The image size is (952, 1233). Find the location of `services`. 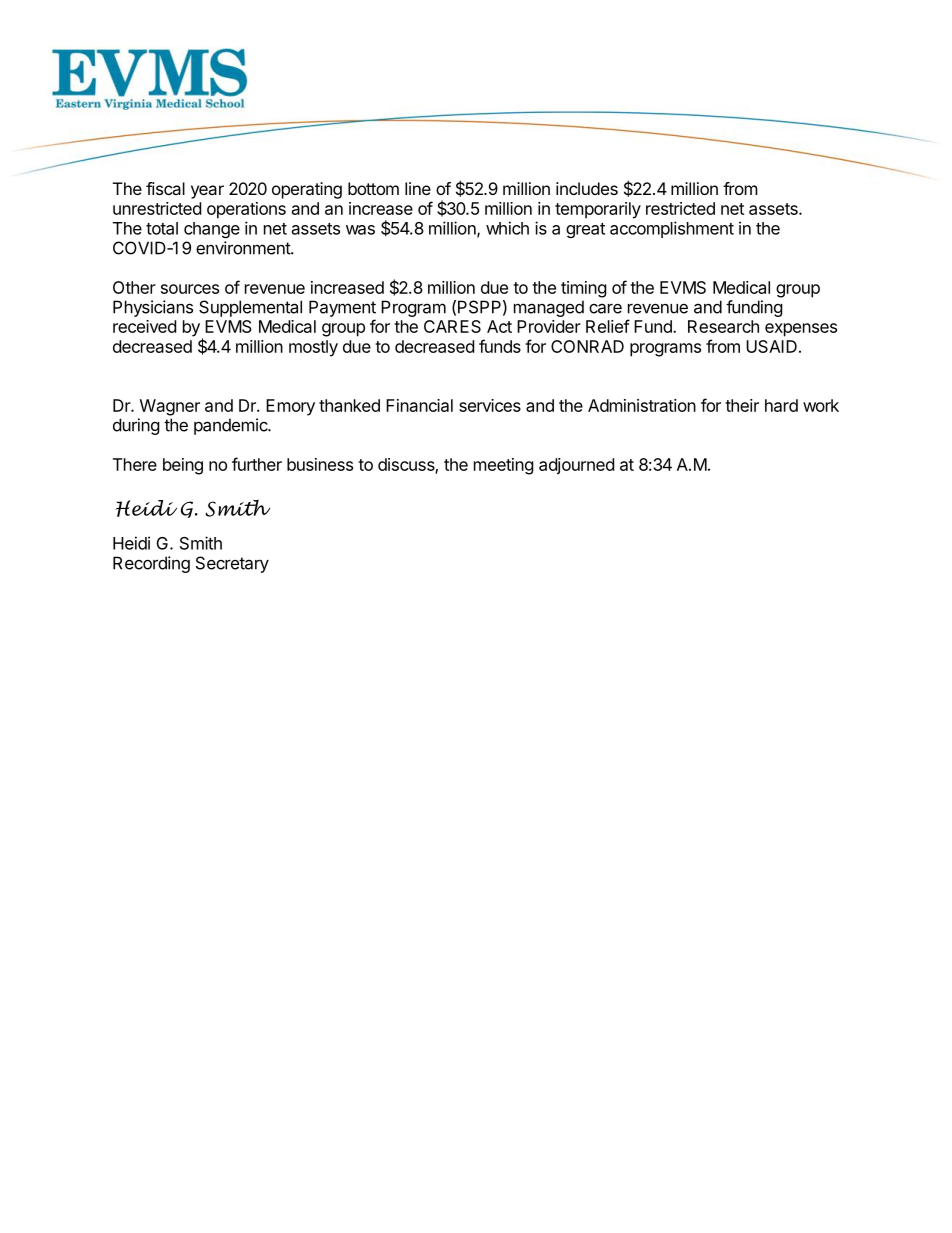

services is located at coordinates (490, 405).
